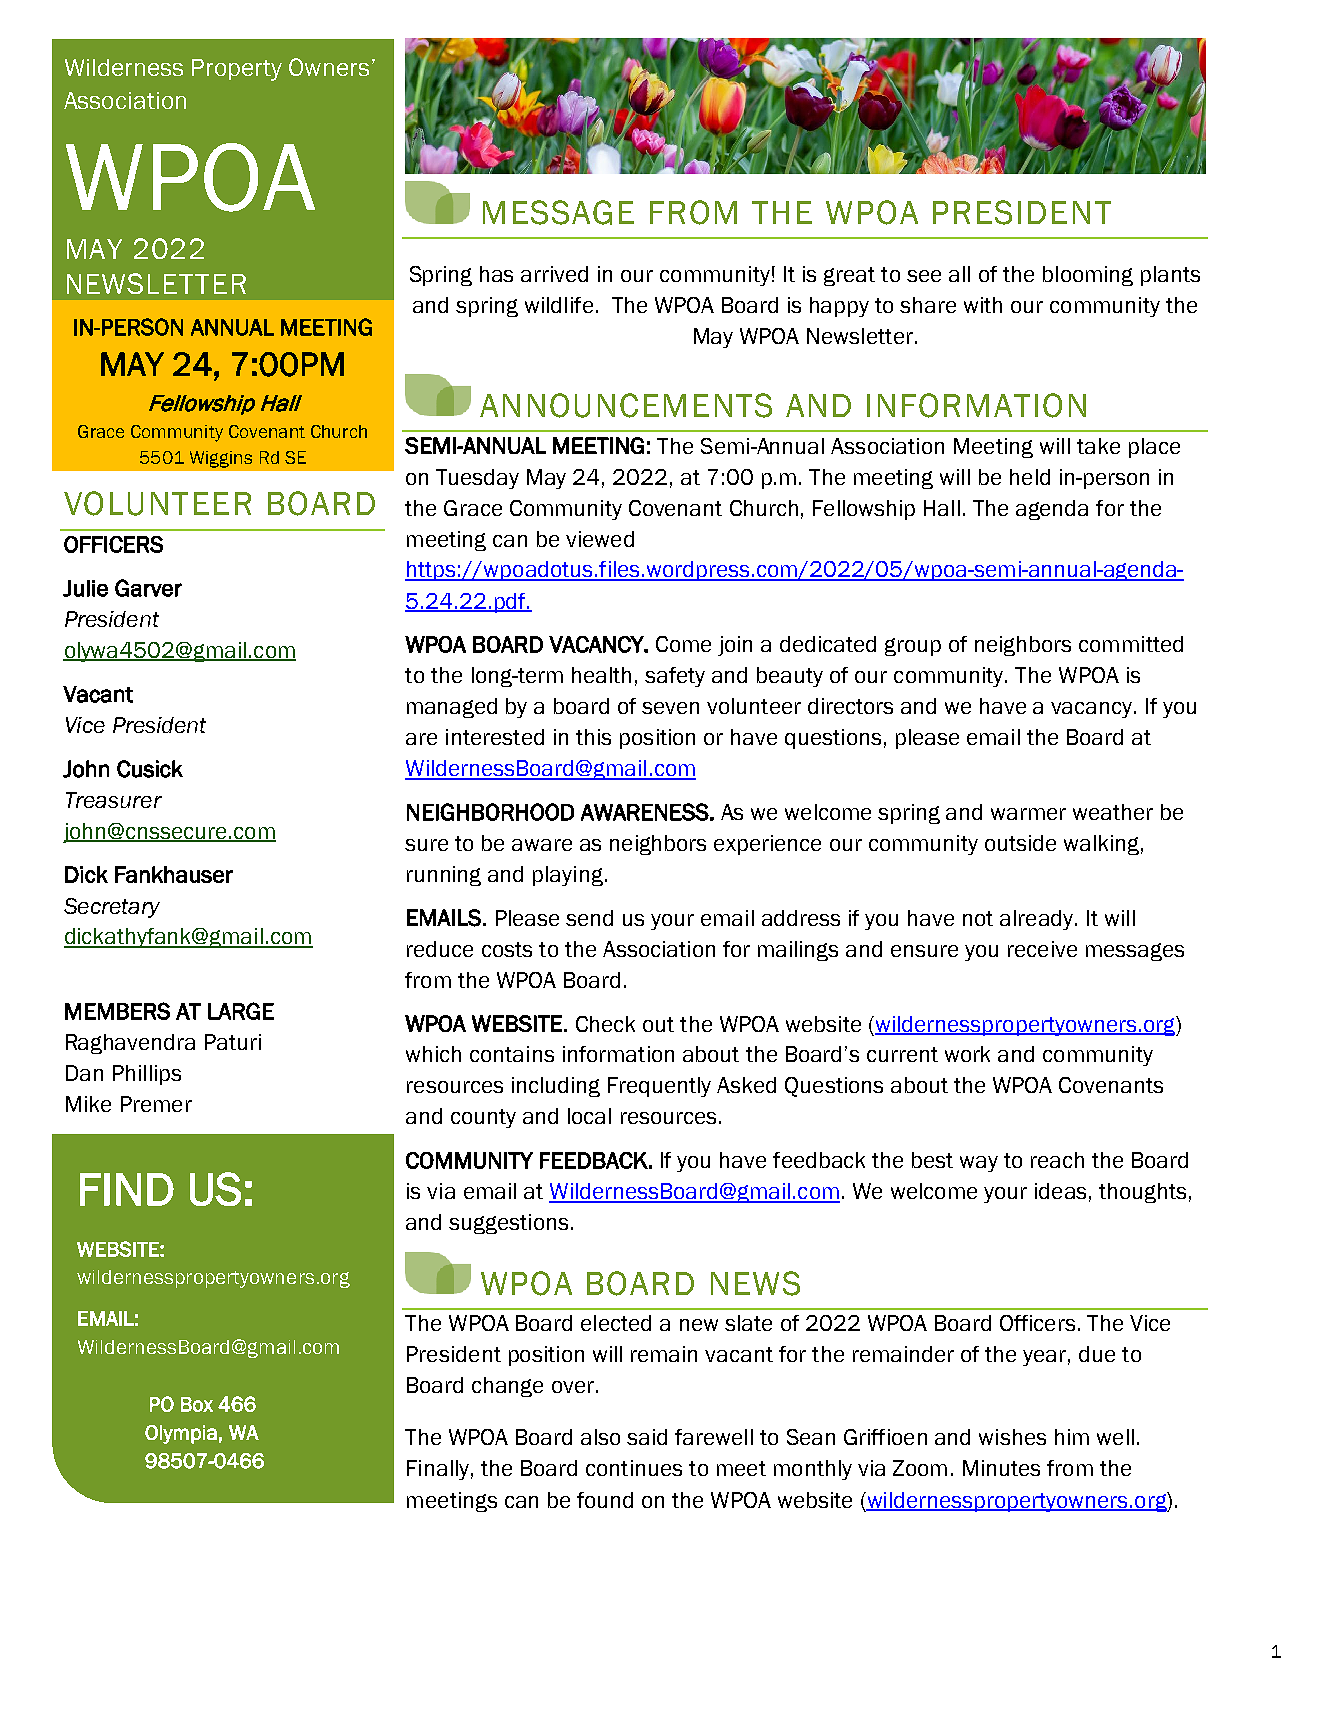 The height and width of the screenshot is (1709, 1320). I want to click on health, so click(601, 675).
